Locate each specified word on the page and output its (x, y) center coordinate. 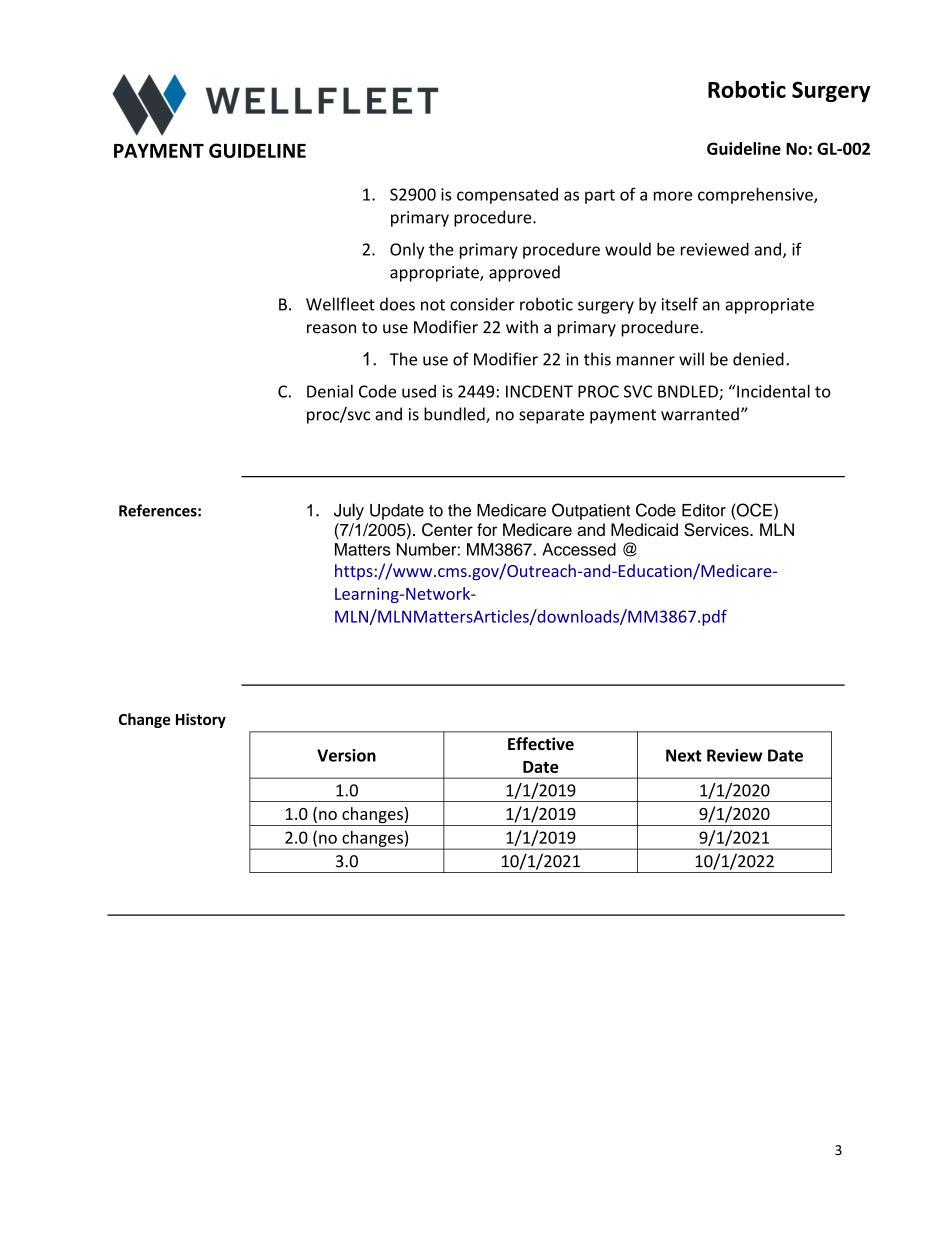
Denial (330, 391)
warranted (700, 414)
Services (717, 530)
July (349, 511)
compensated (507, 196)
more (673, 196)
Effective (541, 743)
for (487, 529)
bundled (455, 415)
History (201, 720)
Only (407, 250)
